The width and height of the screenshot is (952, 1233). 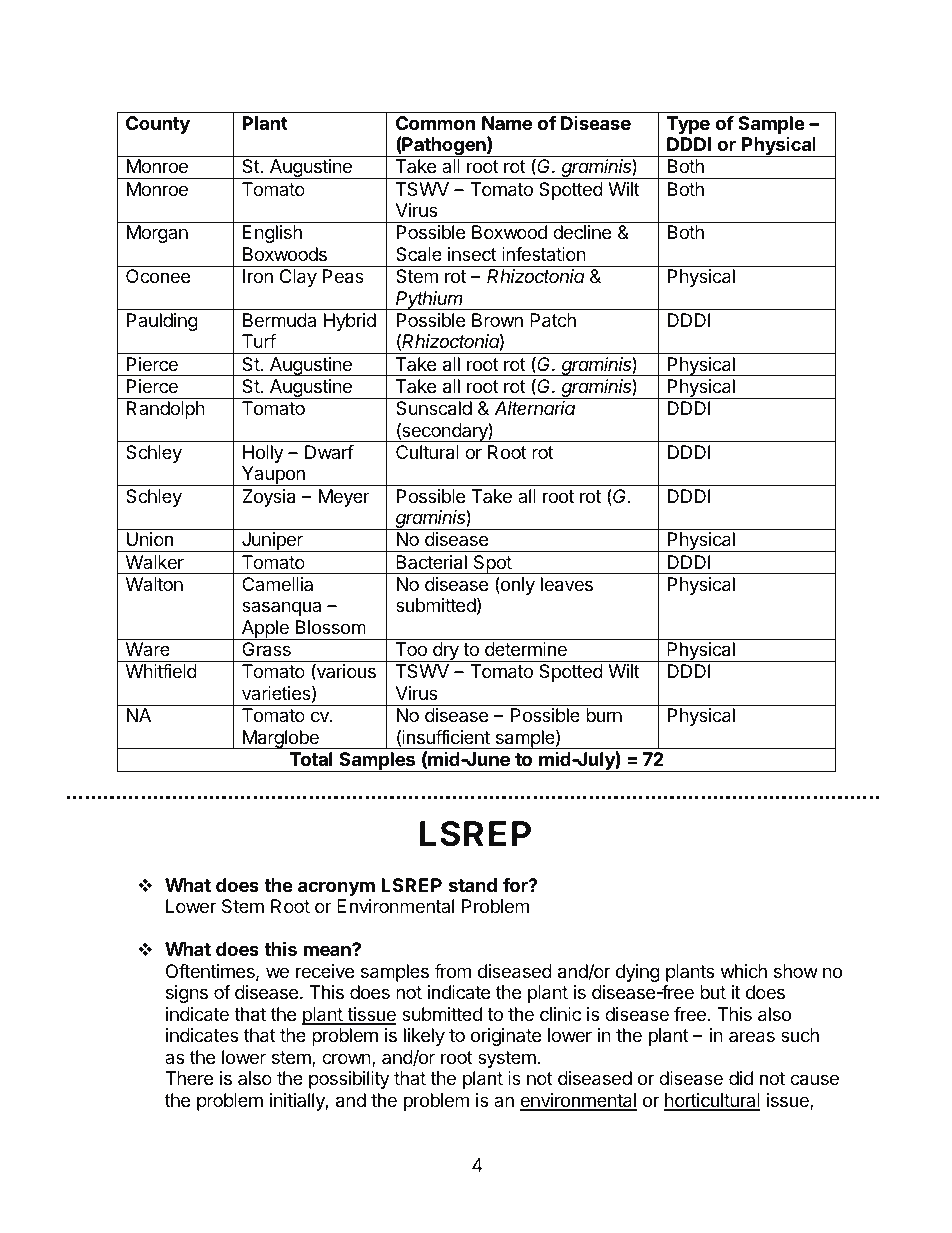 What do you see at coordinates (189, 1078) in the screenshot?
I see `There` at bounding box center [189, 1078].
